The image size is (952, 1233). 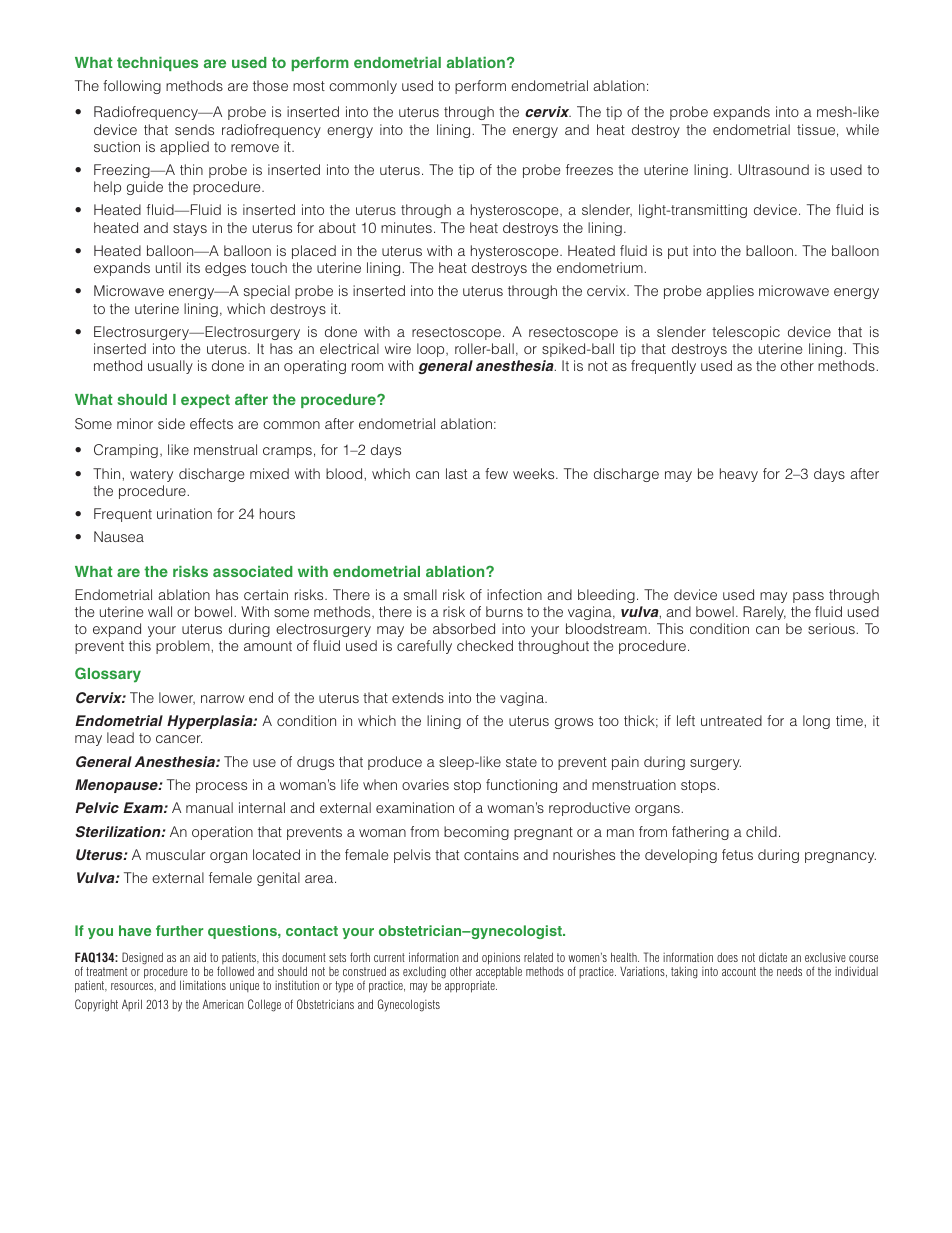 I want to click on appropriate, so click(x=470, y=985).
